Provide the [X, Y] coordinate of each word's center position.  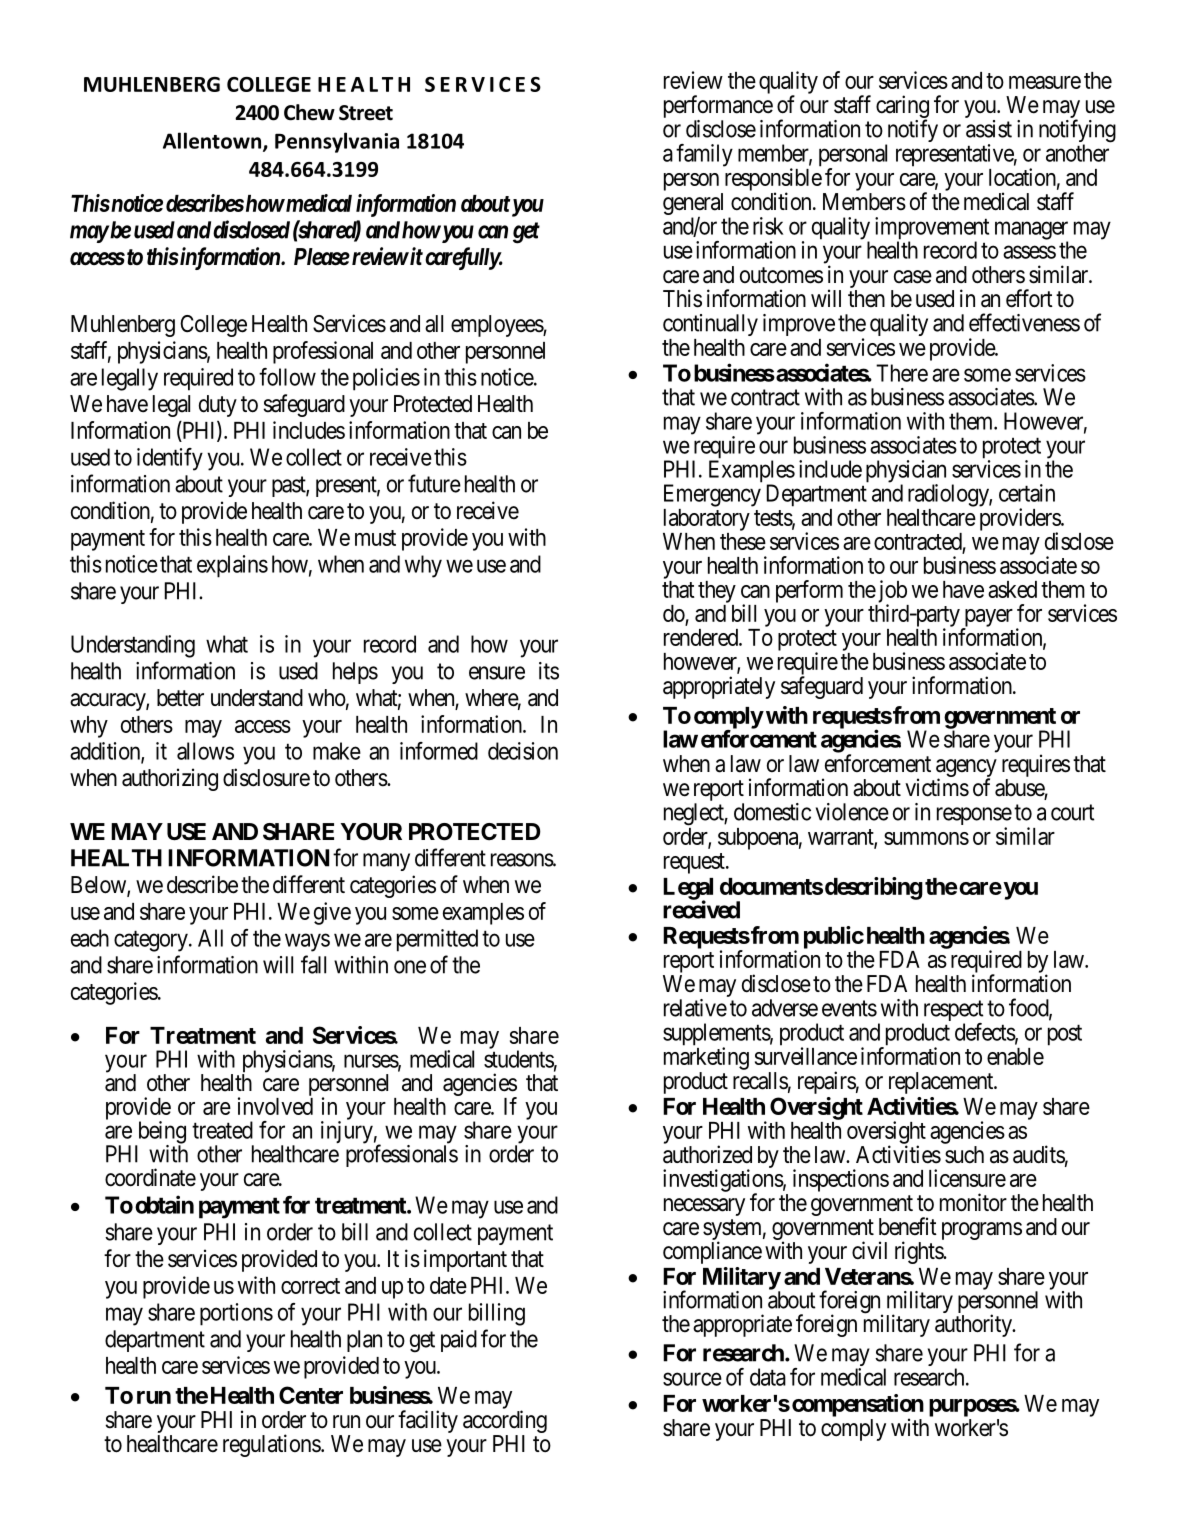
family [704, 155]
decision [523, 751]
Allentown [213, 141]
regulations [272, 1445]
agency [966, 769]
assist [989, 129]
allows [205, 751]
